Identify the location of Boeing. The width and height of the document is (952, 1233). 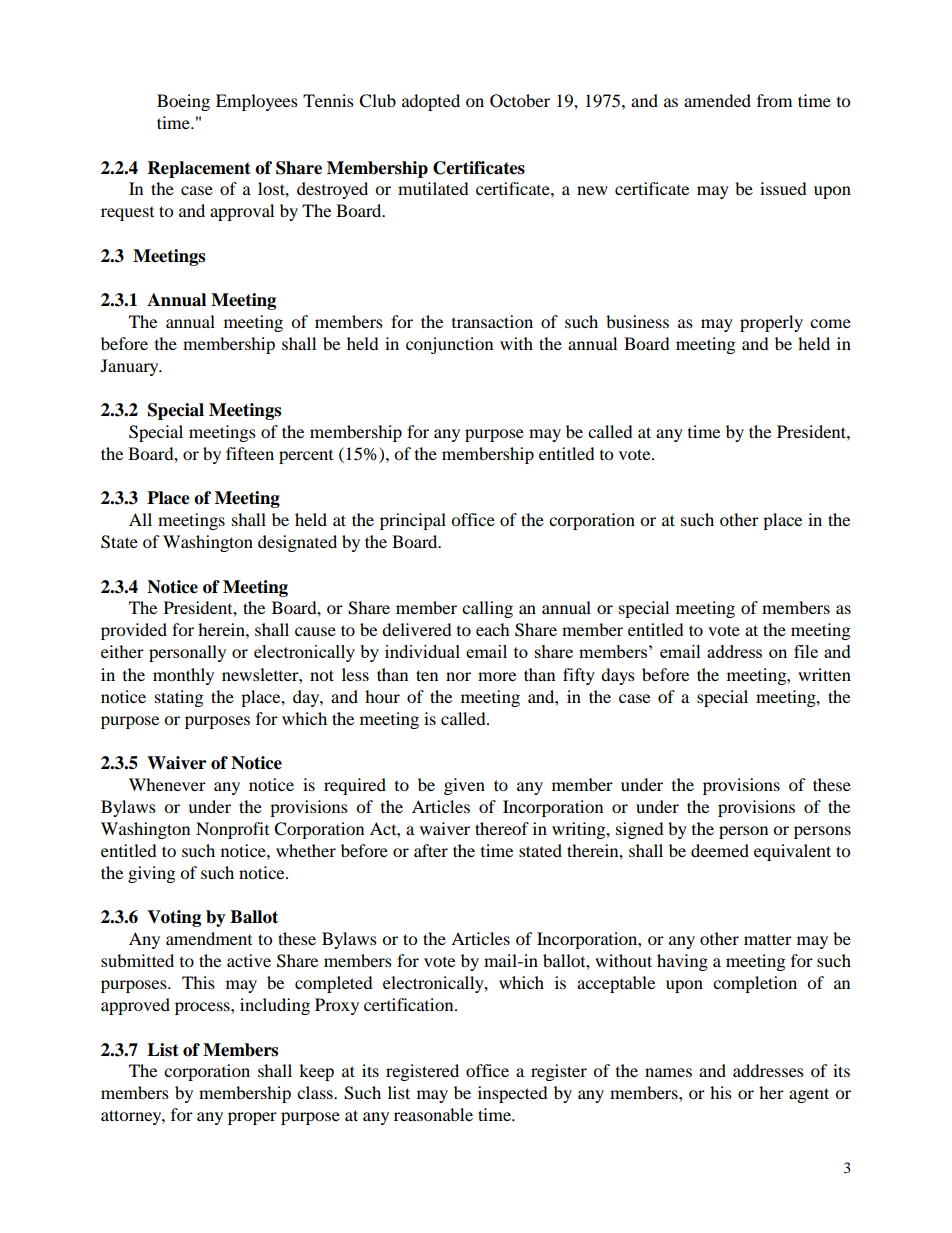
(183, 102).
